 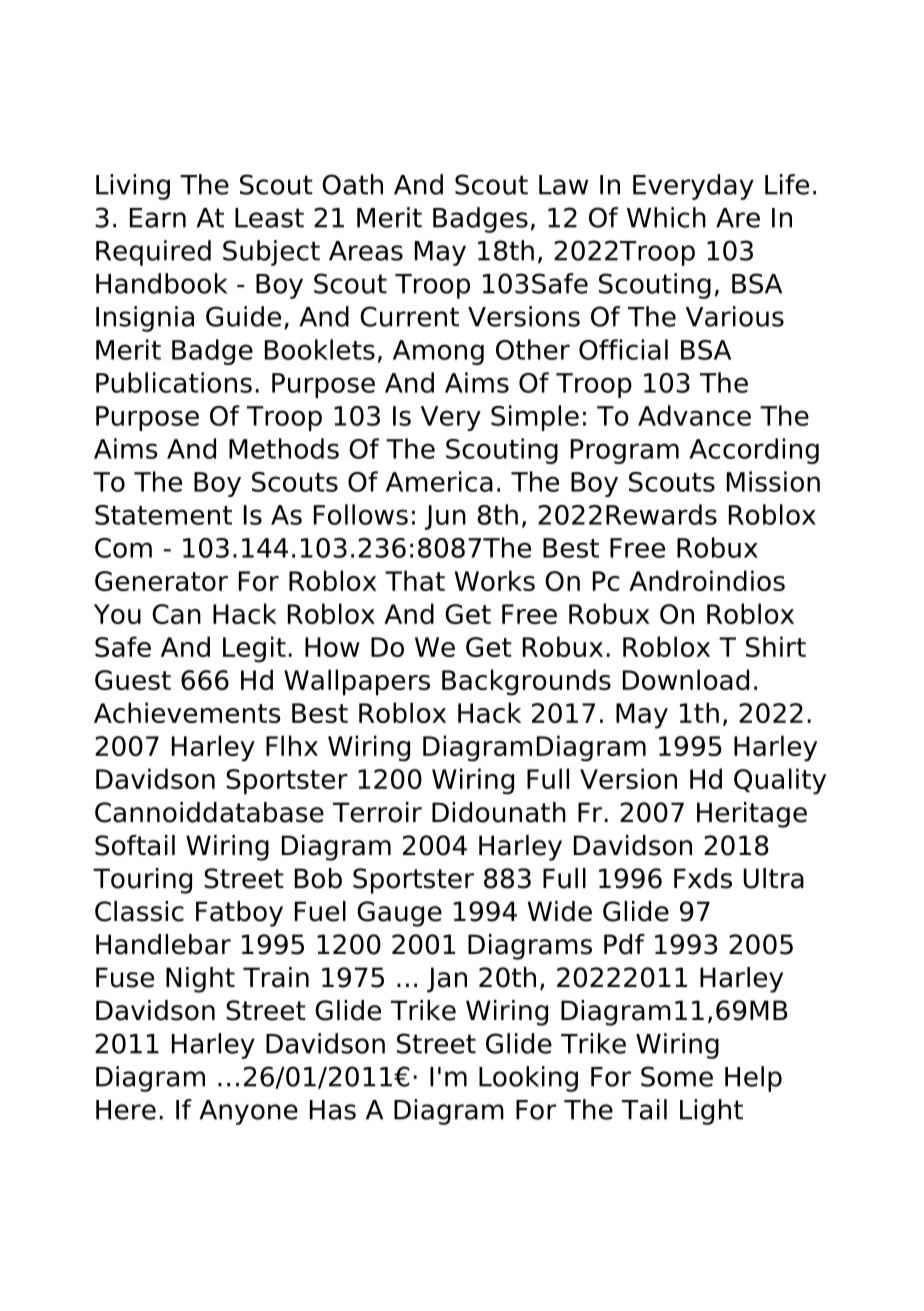 What do you see at coordinates (528, 1079) in the screenshot?
I see `Looking` at bounding box center [528, 1079].
